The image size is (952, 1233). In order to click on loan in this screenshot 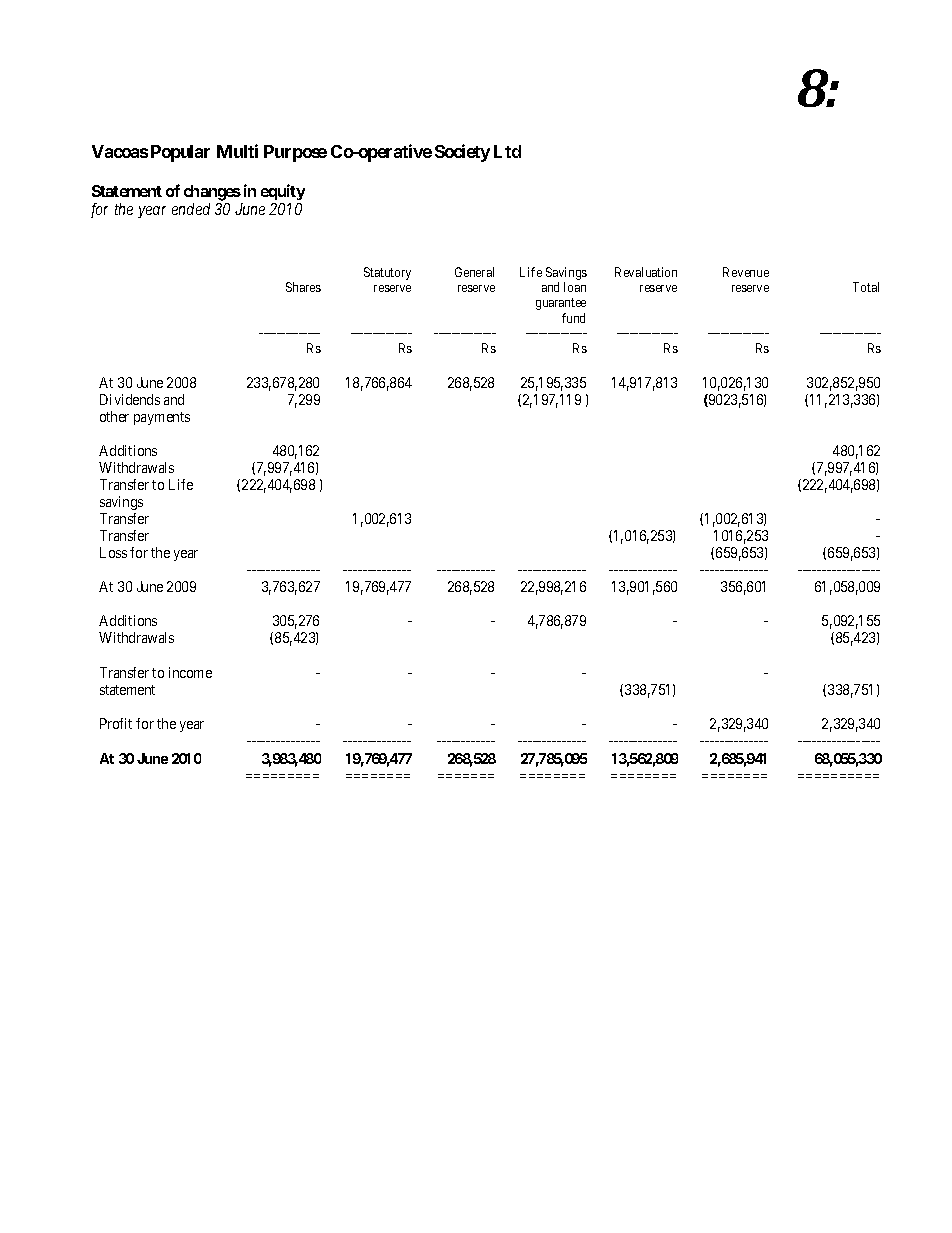, I will do `click(575, 287)`.
